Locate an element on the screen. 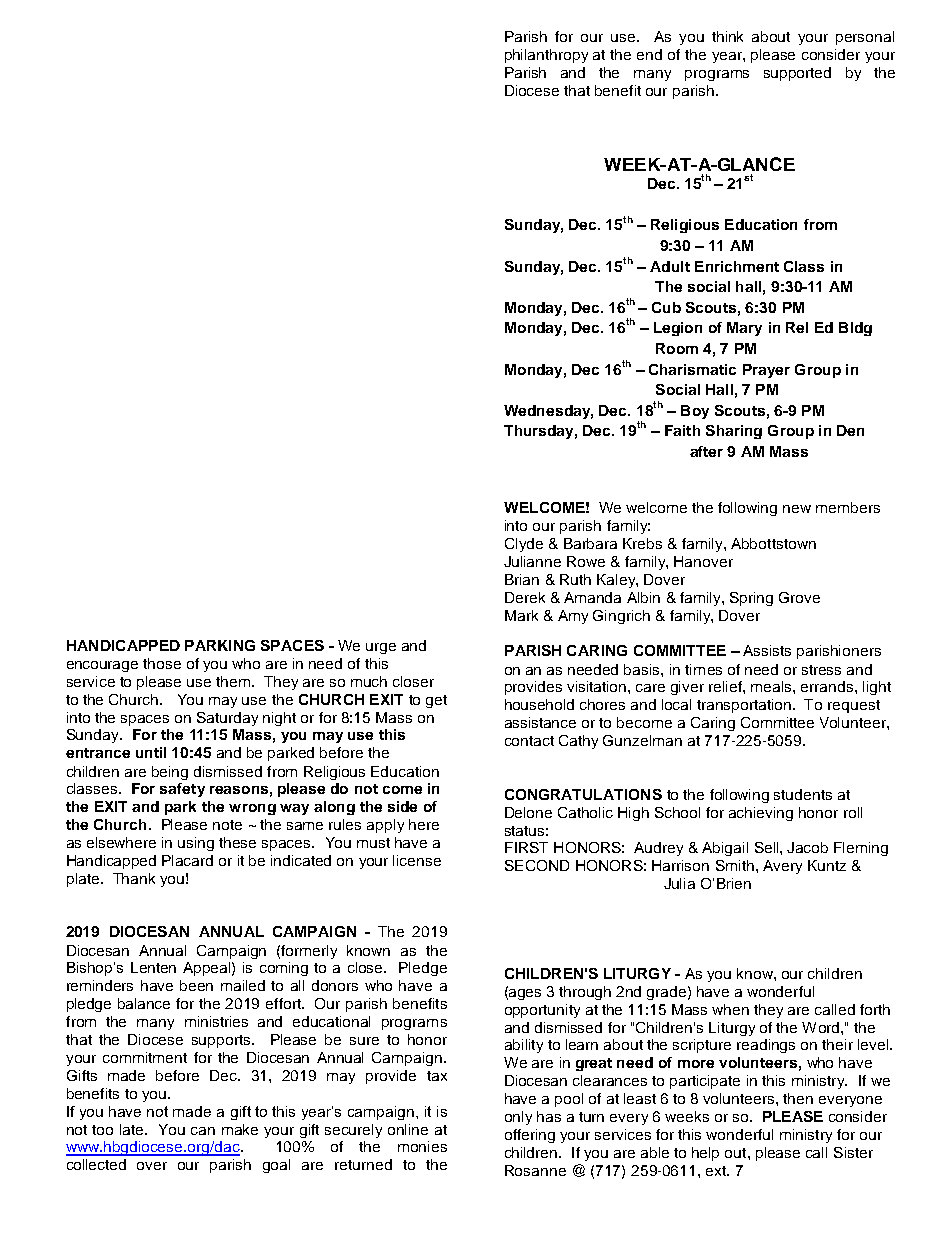 This screenshot has width=952, height=1233. philanthropy is located at coordinates (546, 56).
